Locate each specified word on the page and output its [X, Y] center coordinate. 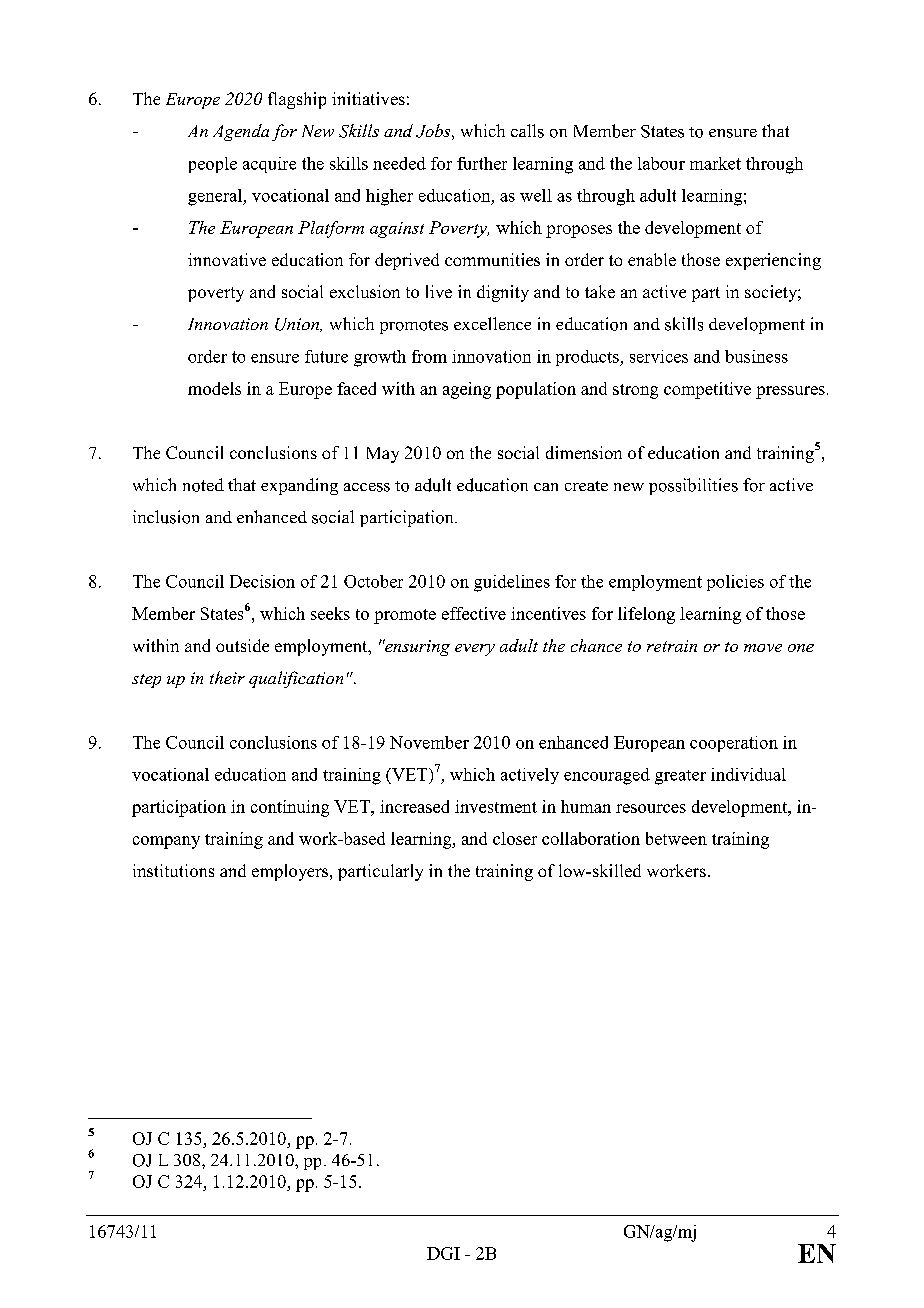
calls [527, 131]
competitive [707, 390]
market [715, 163]
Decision [262, 581]
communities [492, 259]
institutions [173, 870]
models [214, 388]
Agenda [241, 132]
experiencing [773, 261]
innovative [227, 259]
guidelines [512, 583]
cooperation [734, 744]
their [227, 677]
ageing [467, 390]
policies [735, 583]
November [429, 742]
